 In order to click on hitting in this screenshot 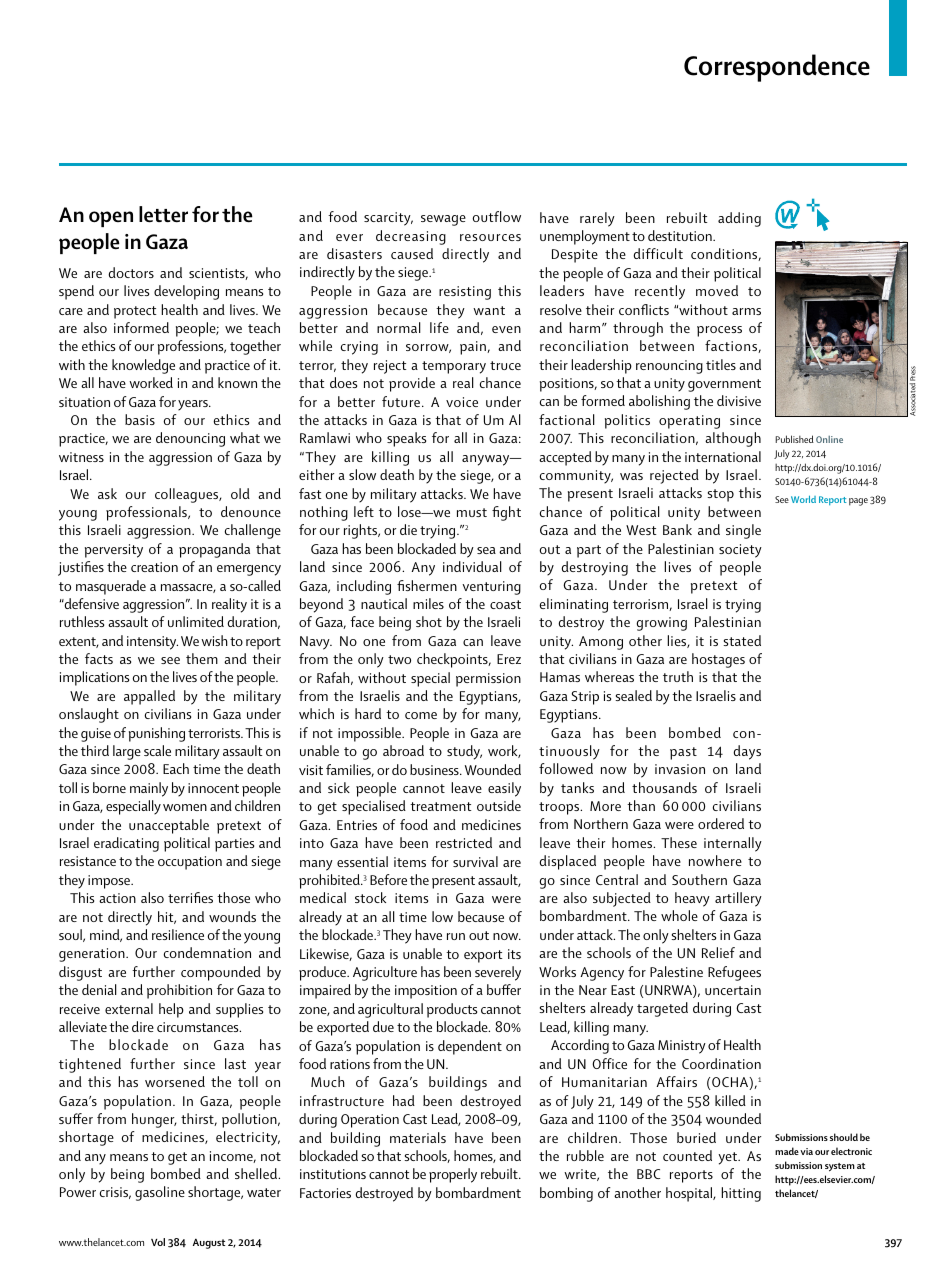, I will do `click(741, 1194)`.
